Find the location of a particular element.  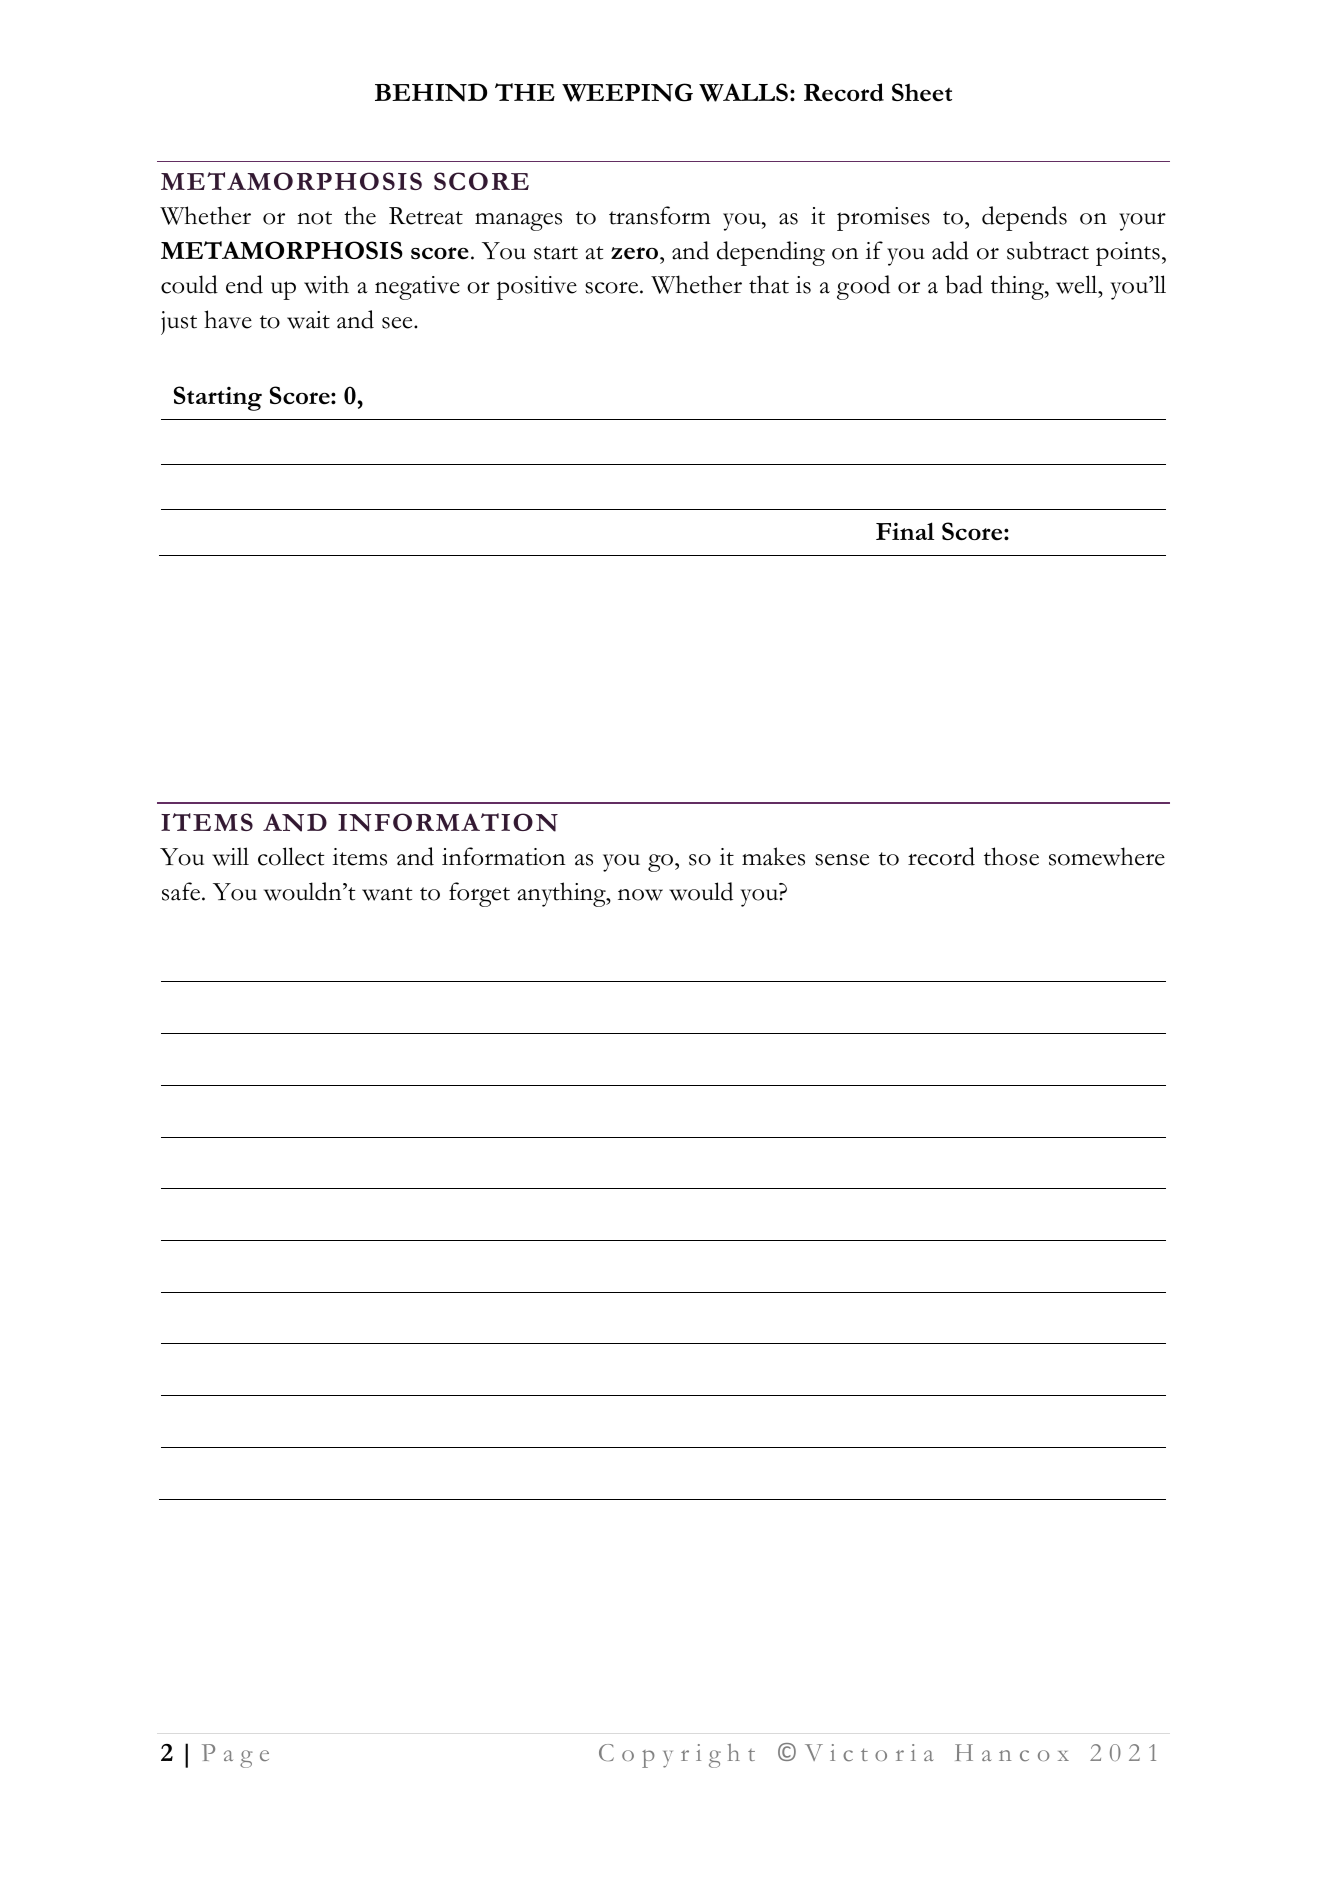

now is located at coordinates (640, 895).
